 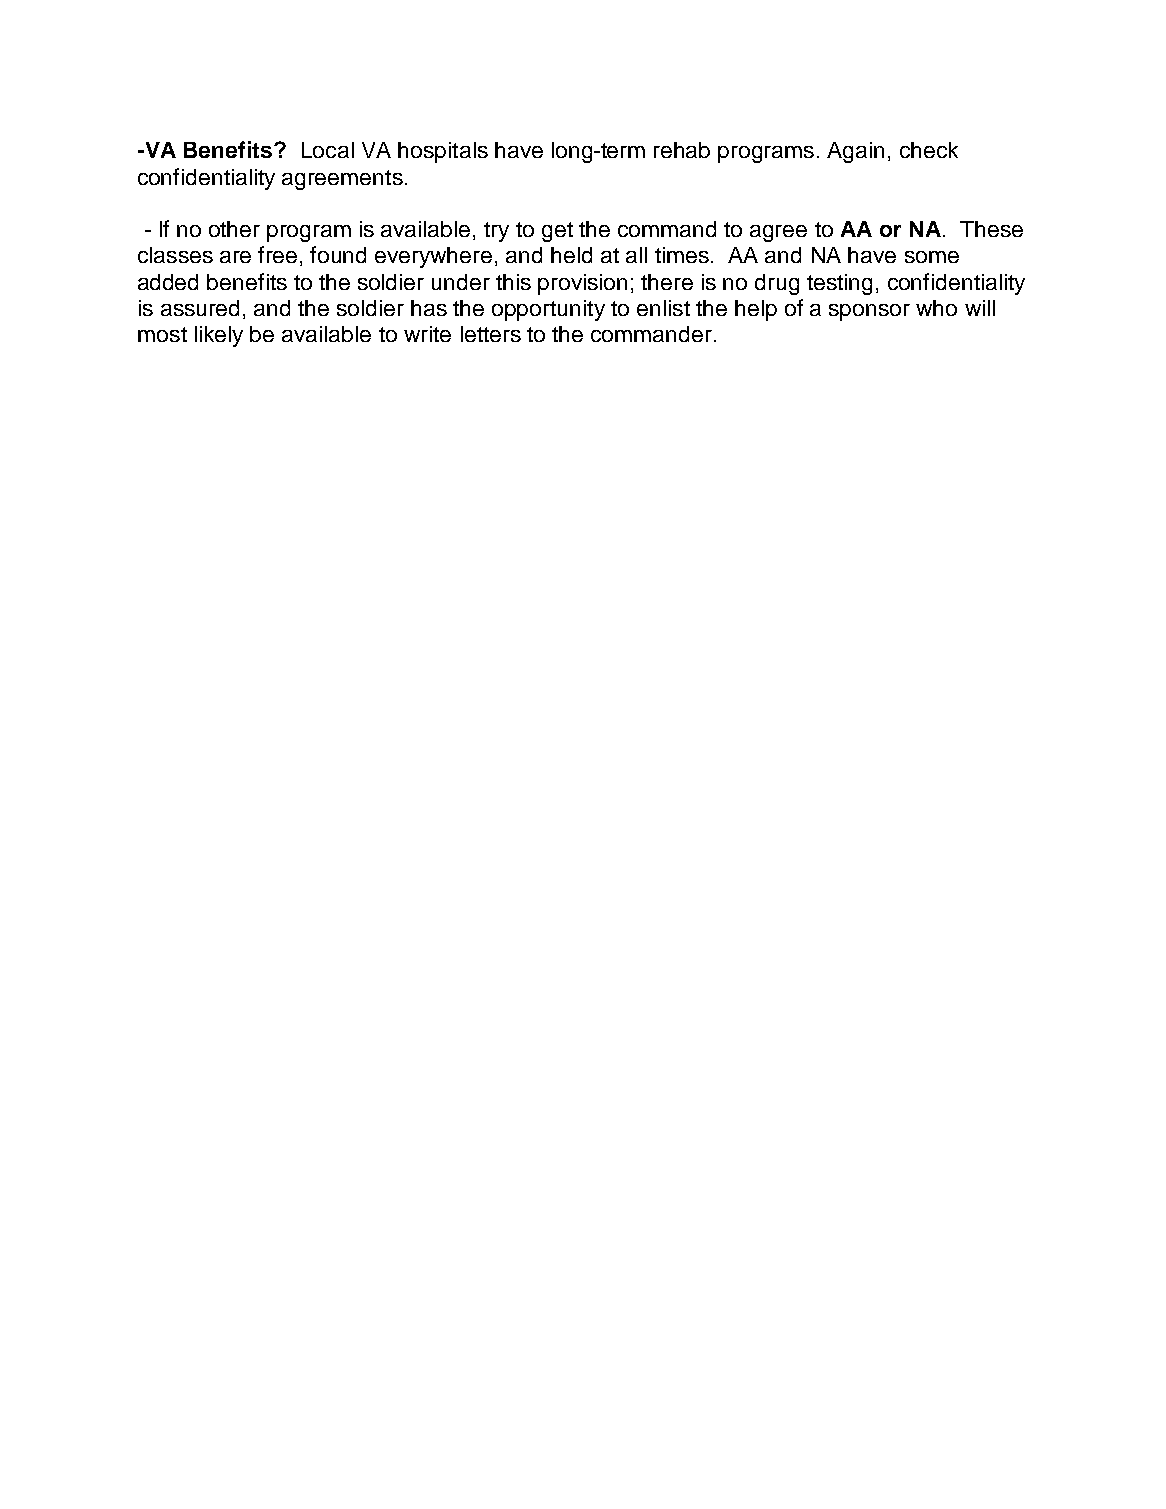 I want to click on provision, so click(x=582, y=284).
